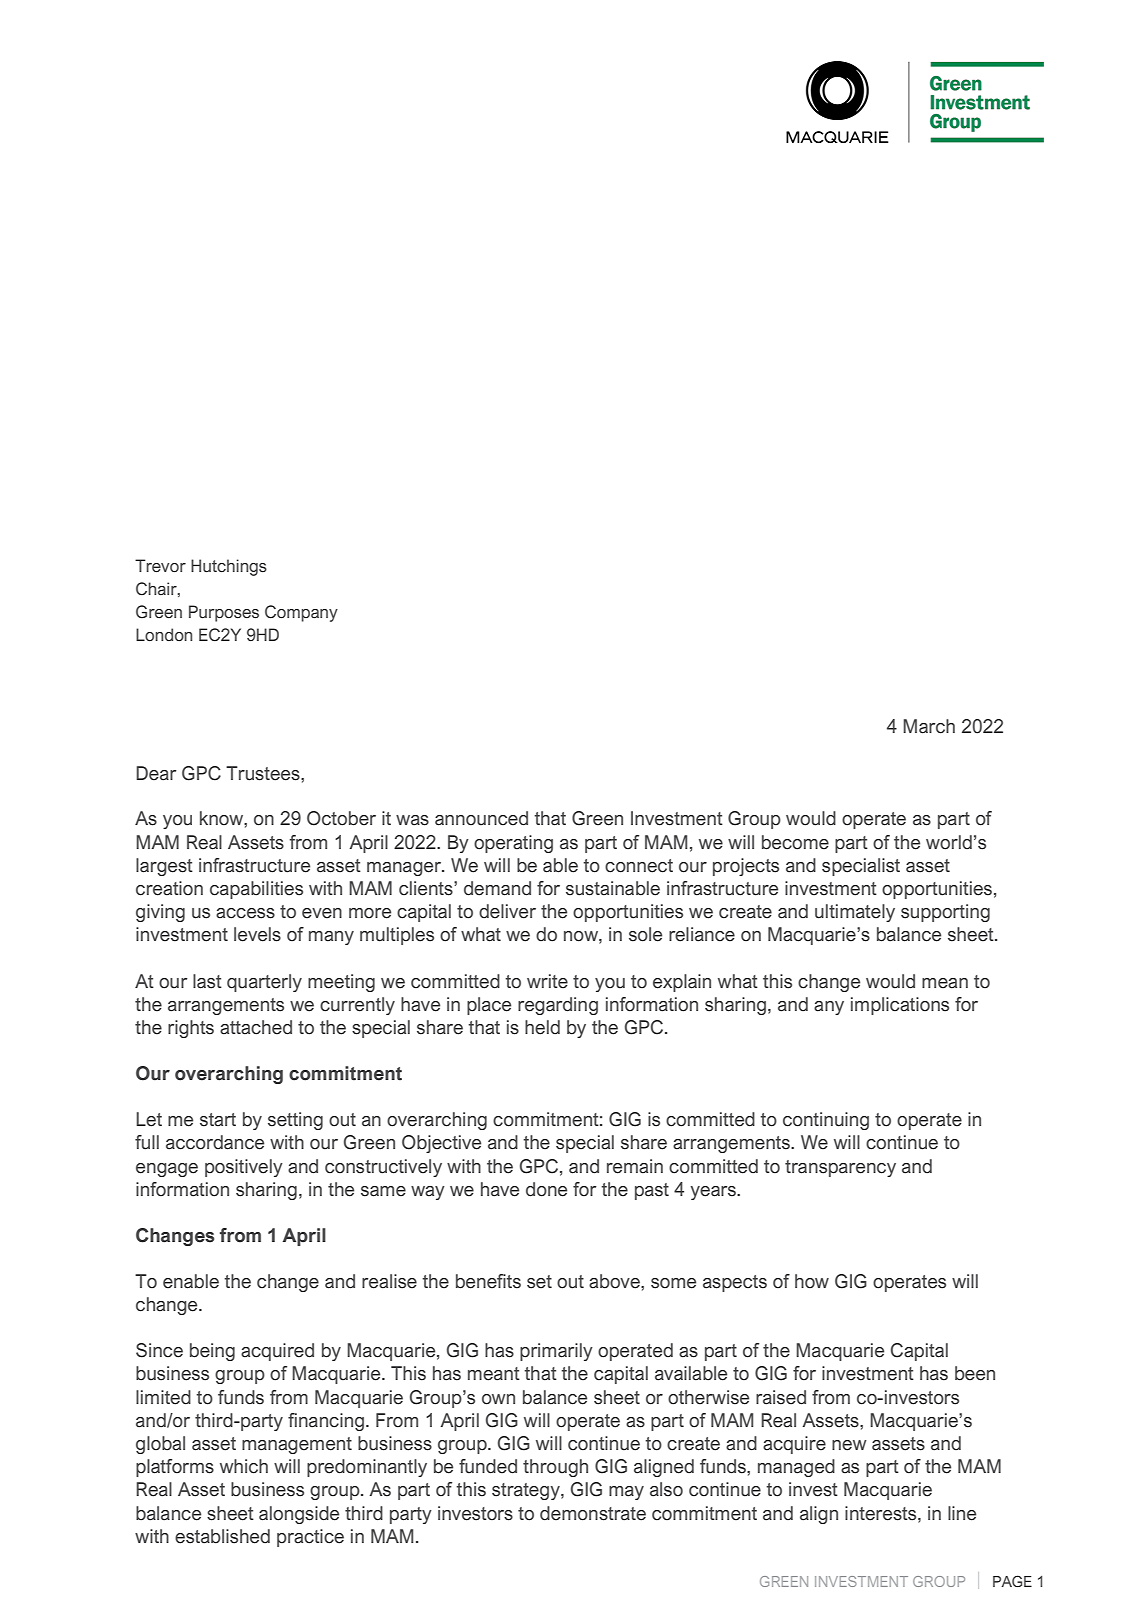 The height and width of the screenshot is (1613, 1140). I want to click on line, so click(962, 1513).
